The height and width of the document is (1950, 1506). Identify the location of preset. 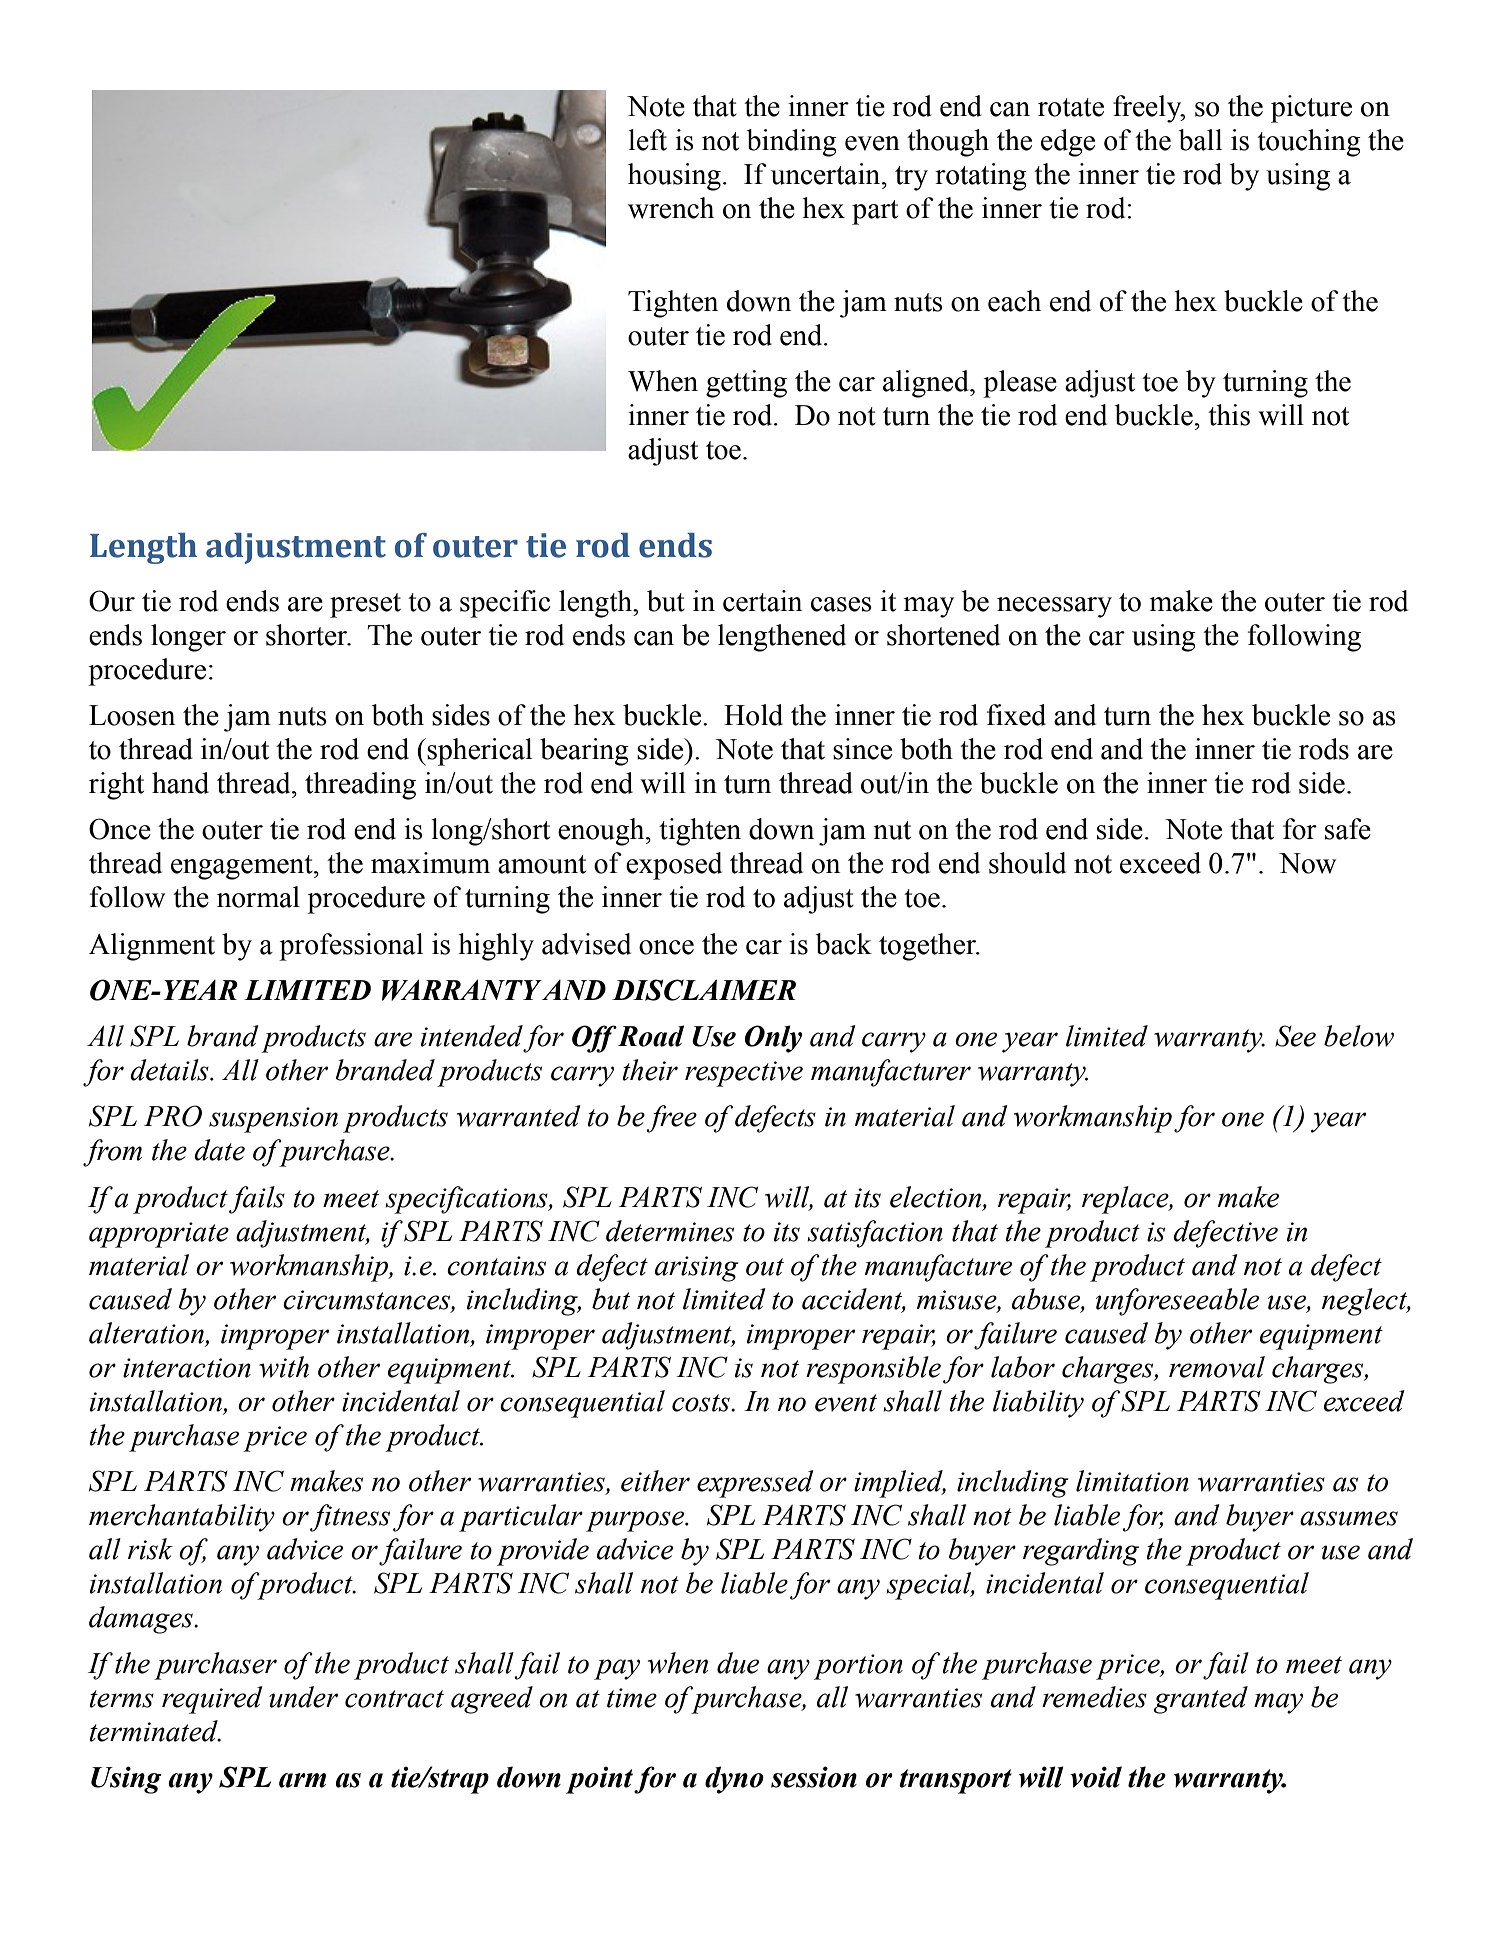
(365, 605).
